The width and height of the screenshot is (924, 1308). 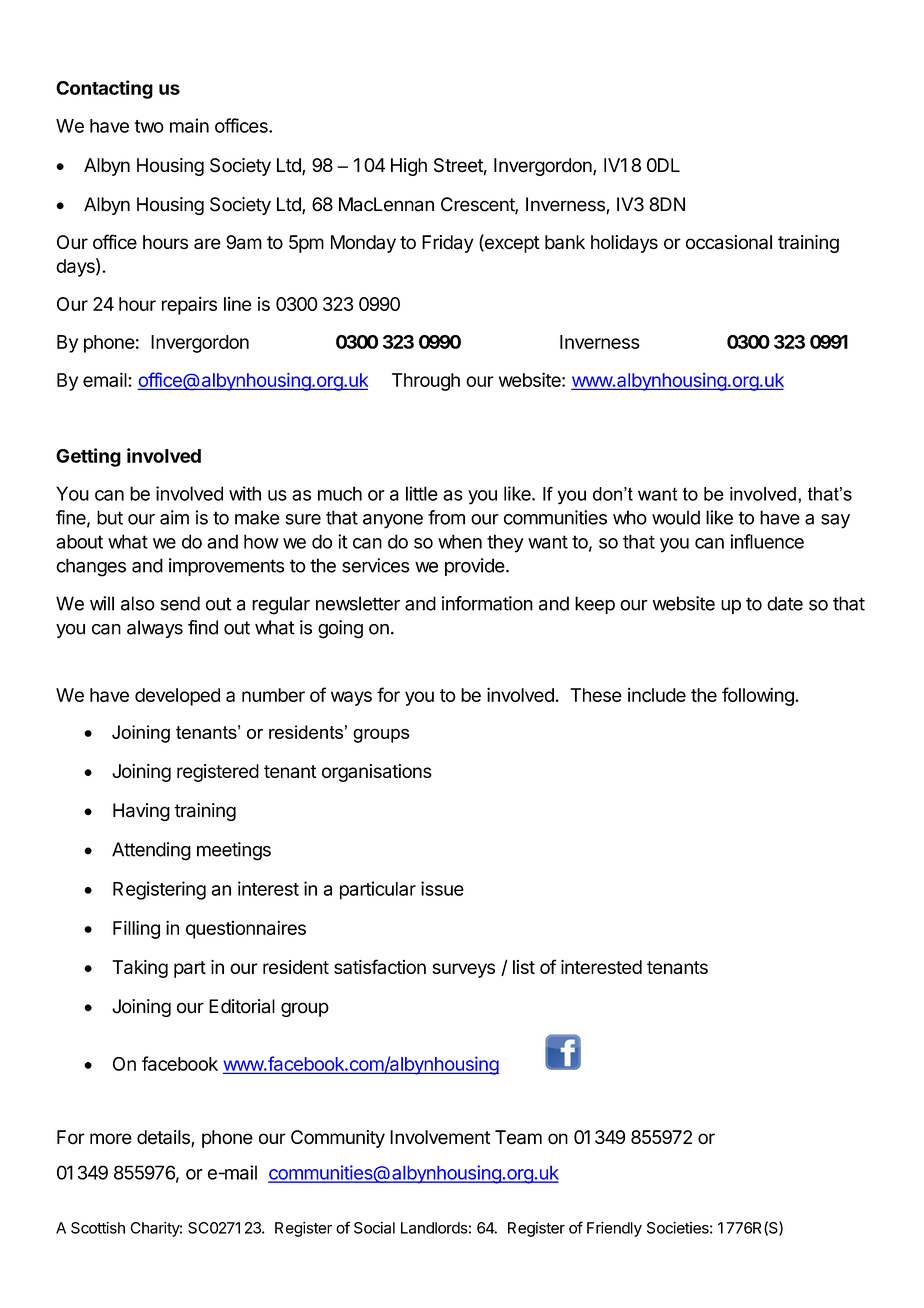 What do you see at coordinates (440, 1137) in the screenshot?
I see `Involvement` at bounding box center [440, 1137].
